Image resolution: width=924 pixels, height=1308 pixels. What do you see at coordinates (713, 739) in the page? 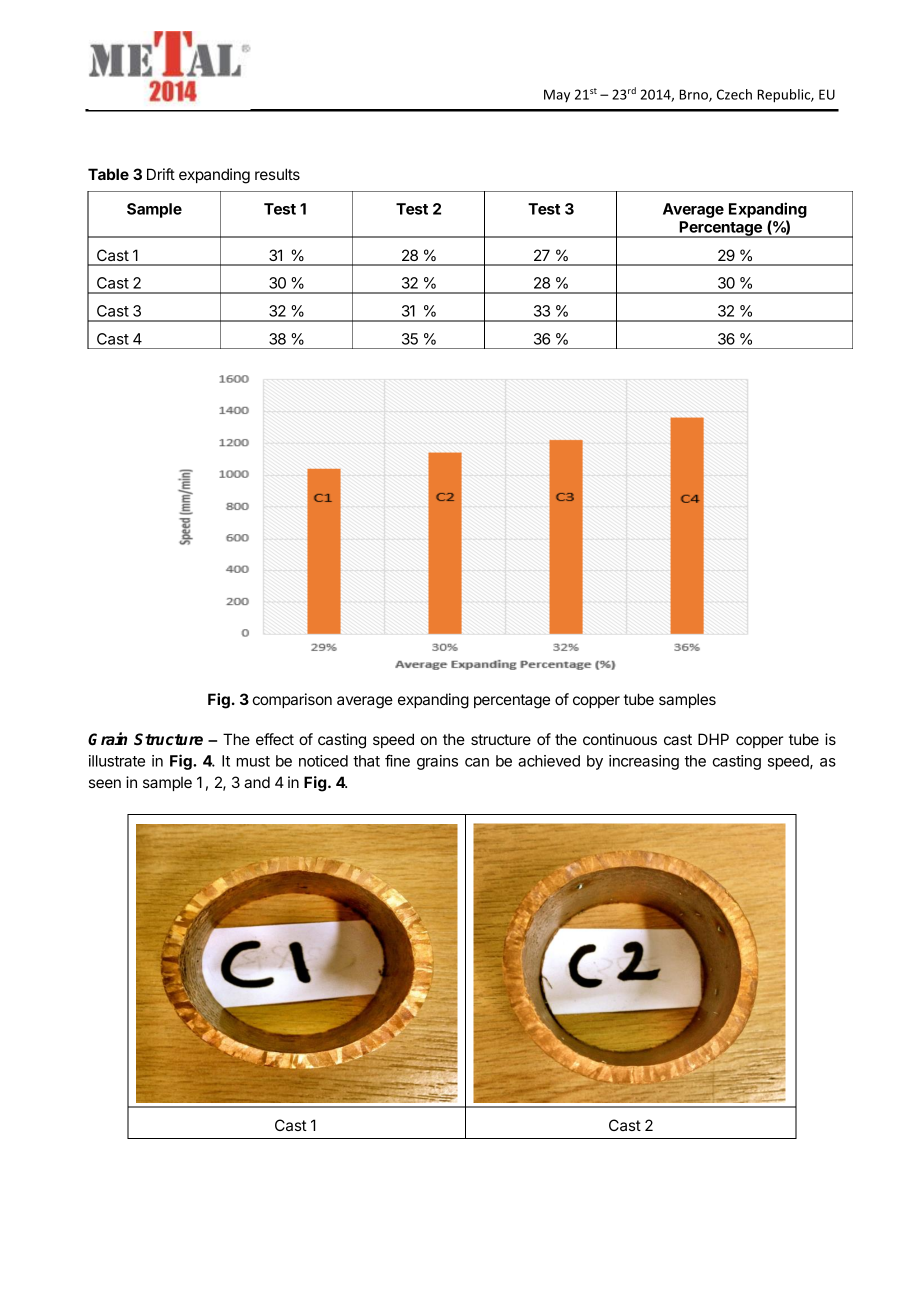
I see `DHP` at bounding box center [713, 739].
